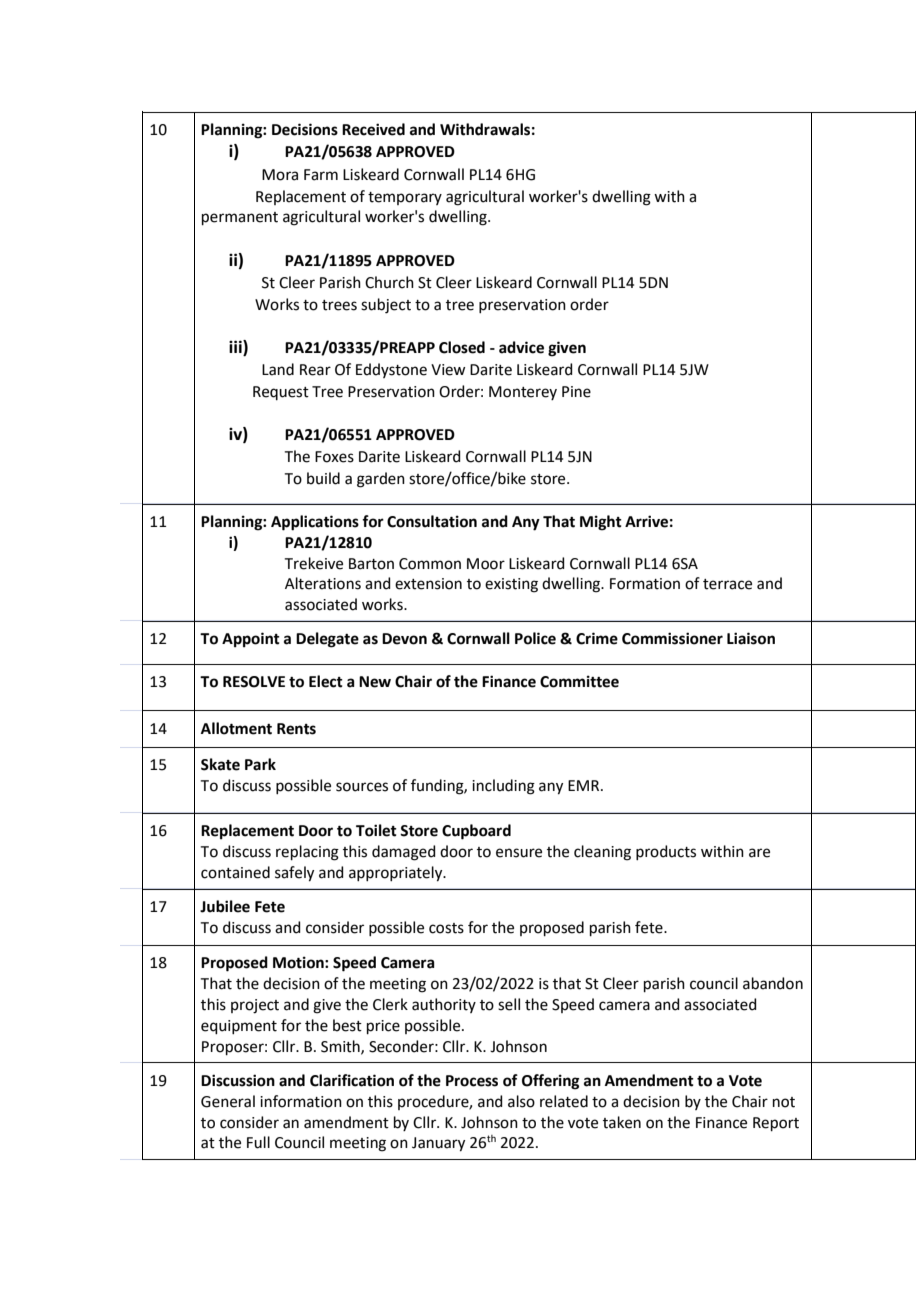 The width and height of the image is (924, 1308). I want to click on including, so click(503, 787).
